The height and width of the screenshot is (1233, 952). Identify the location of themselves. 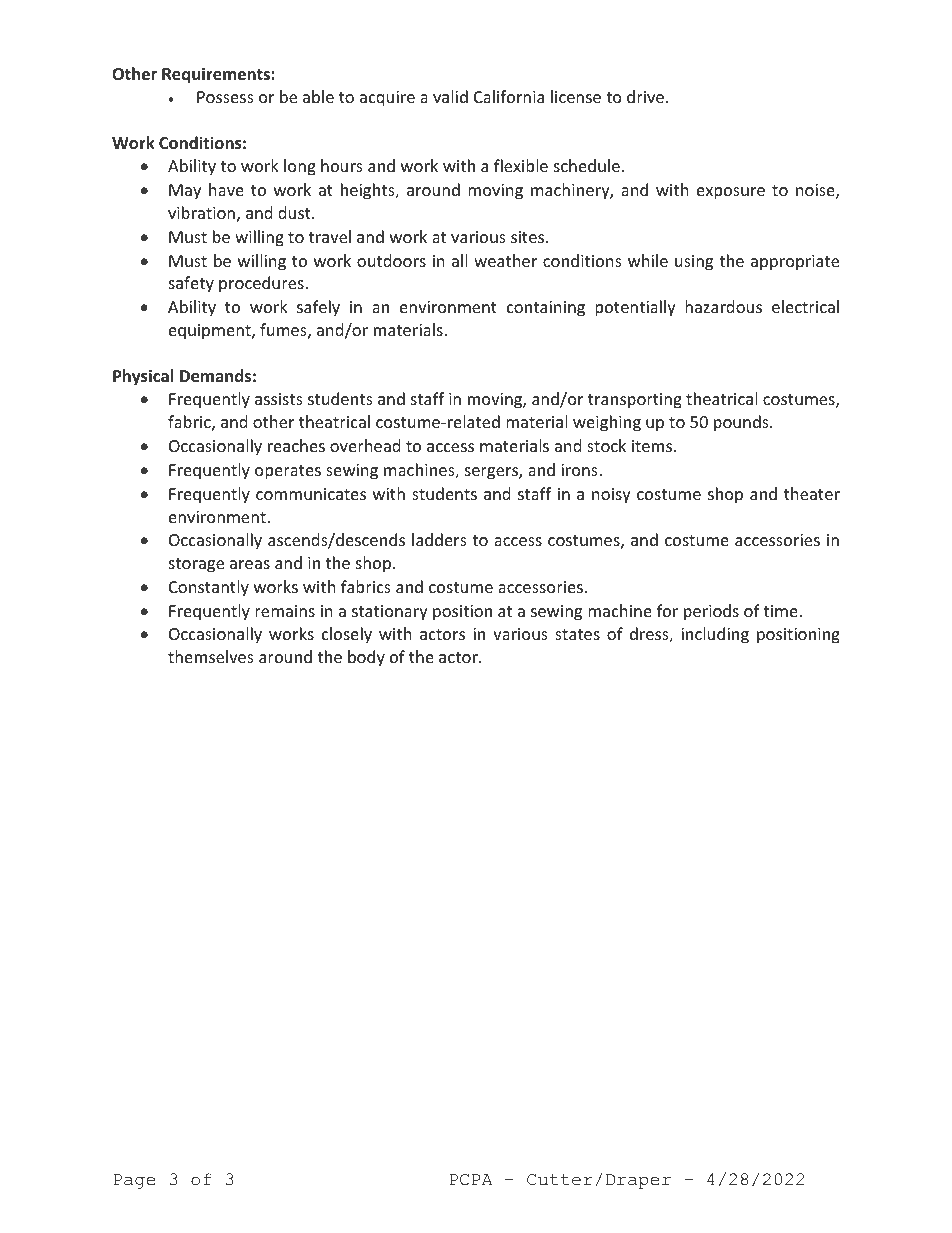
(211, 656).
